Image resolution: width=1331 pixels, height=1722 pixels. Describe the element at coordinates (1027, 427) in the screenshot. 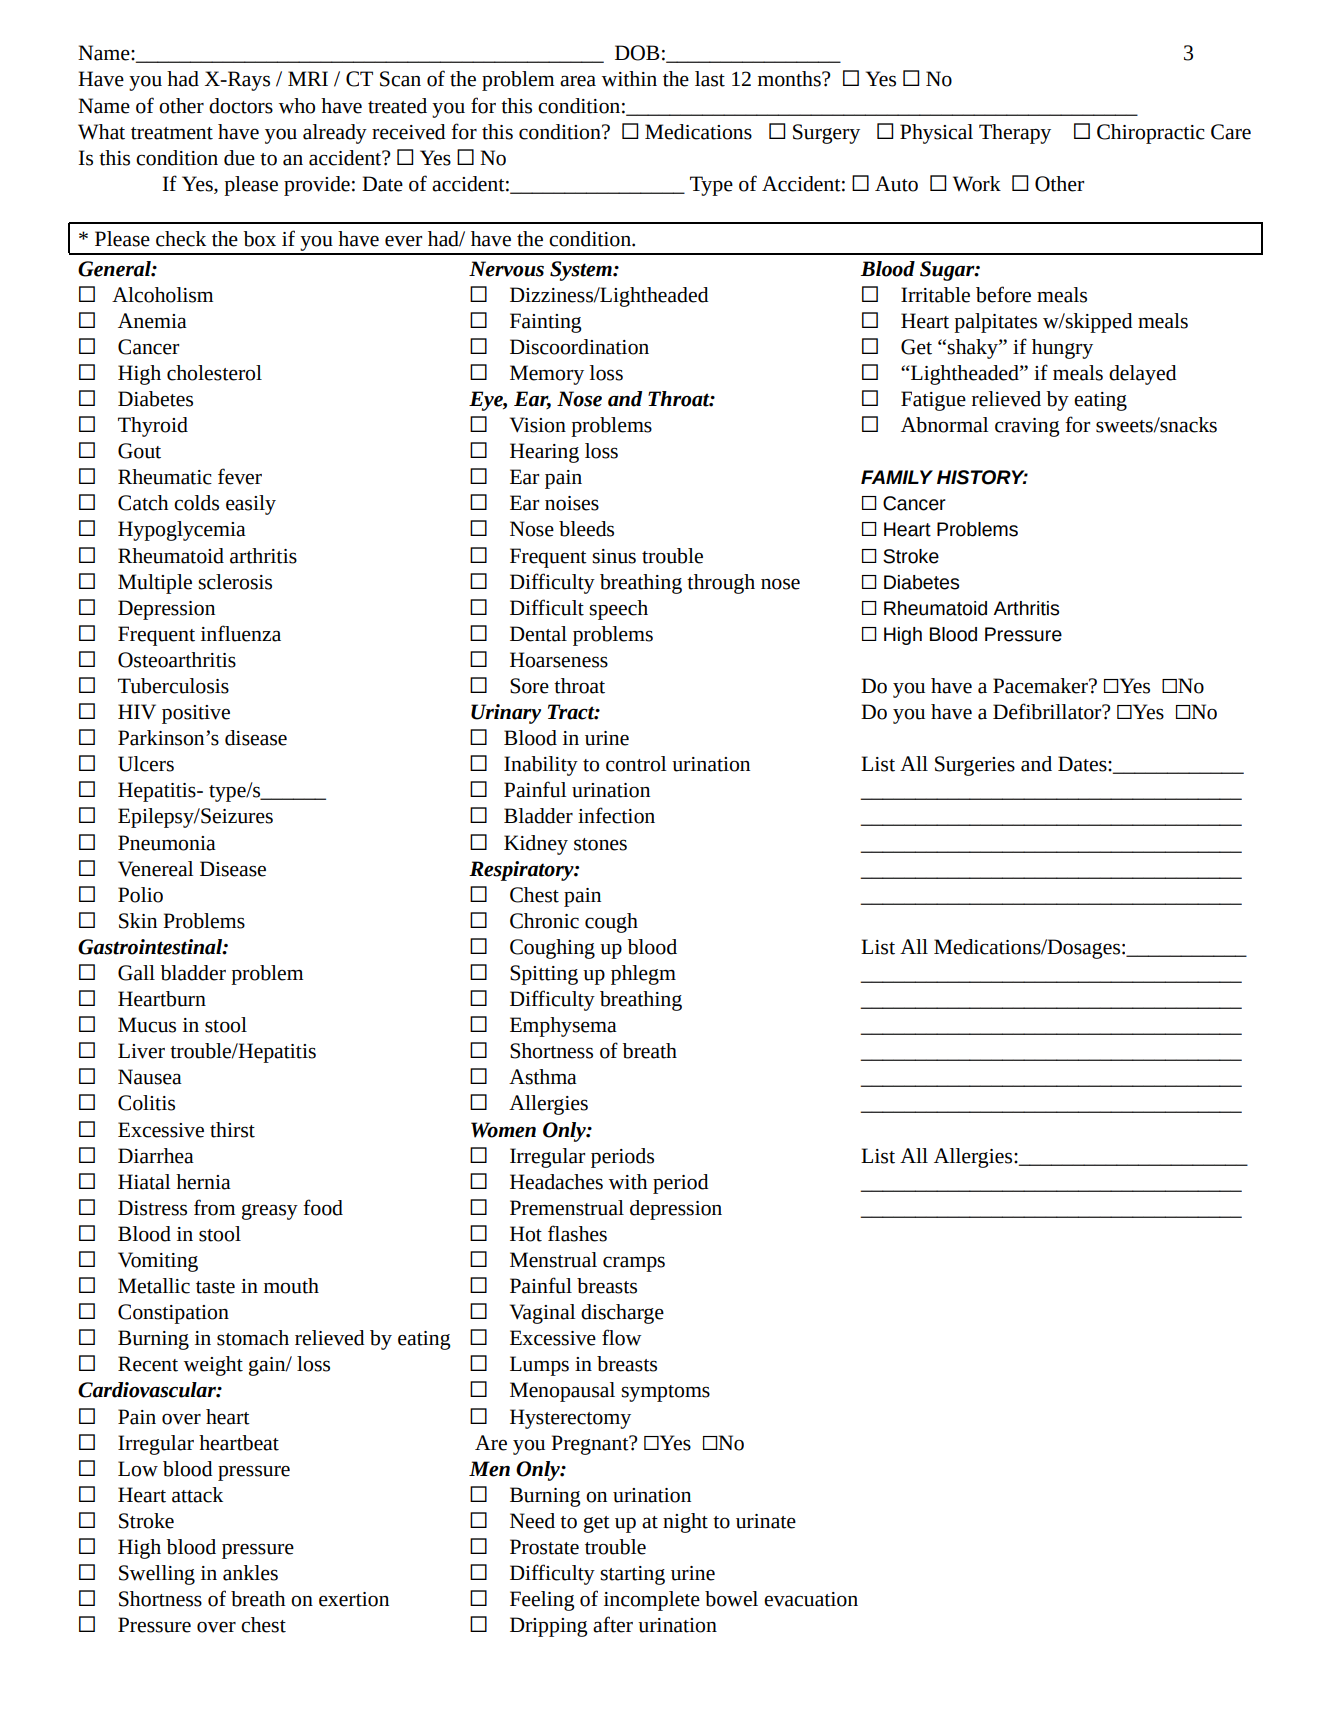

I see `craving` at that location.
